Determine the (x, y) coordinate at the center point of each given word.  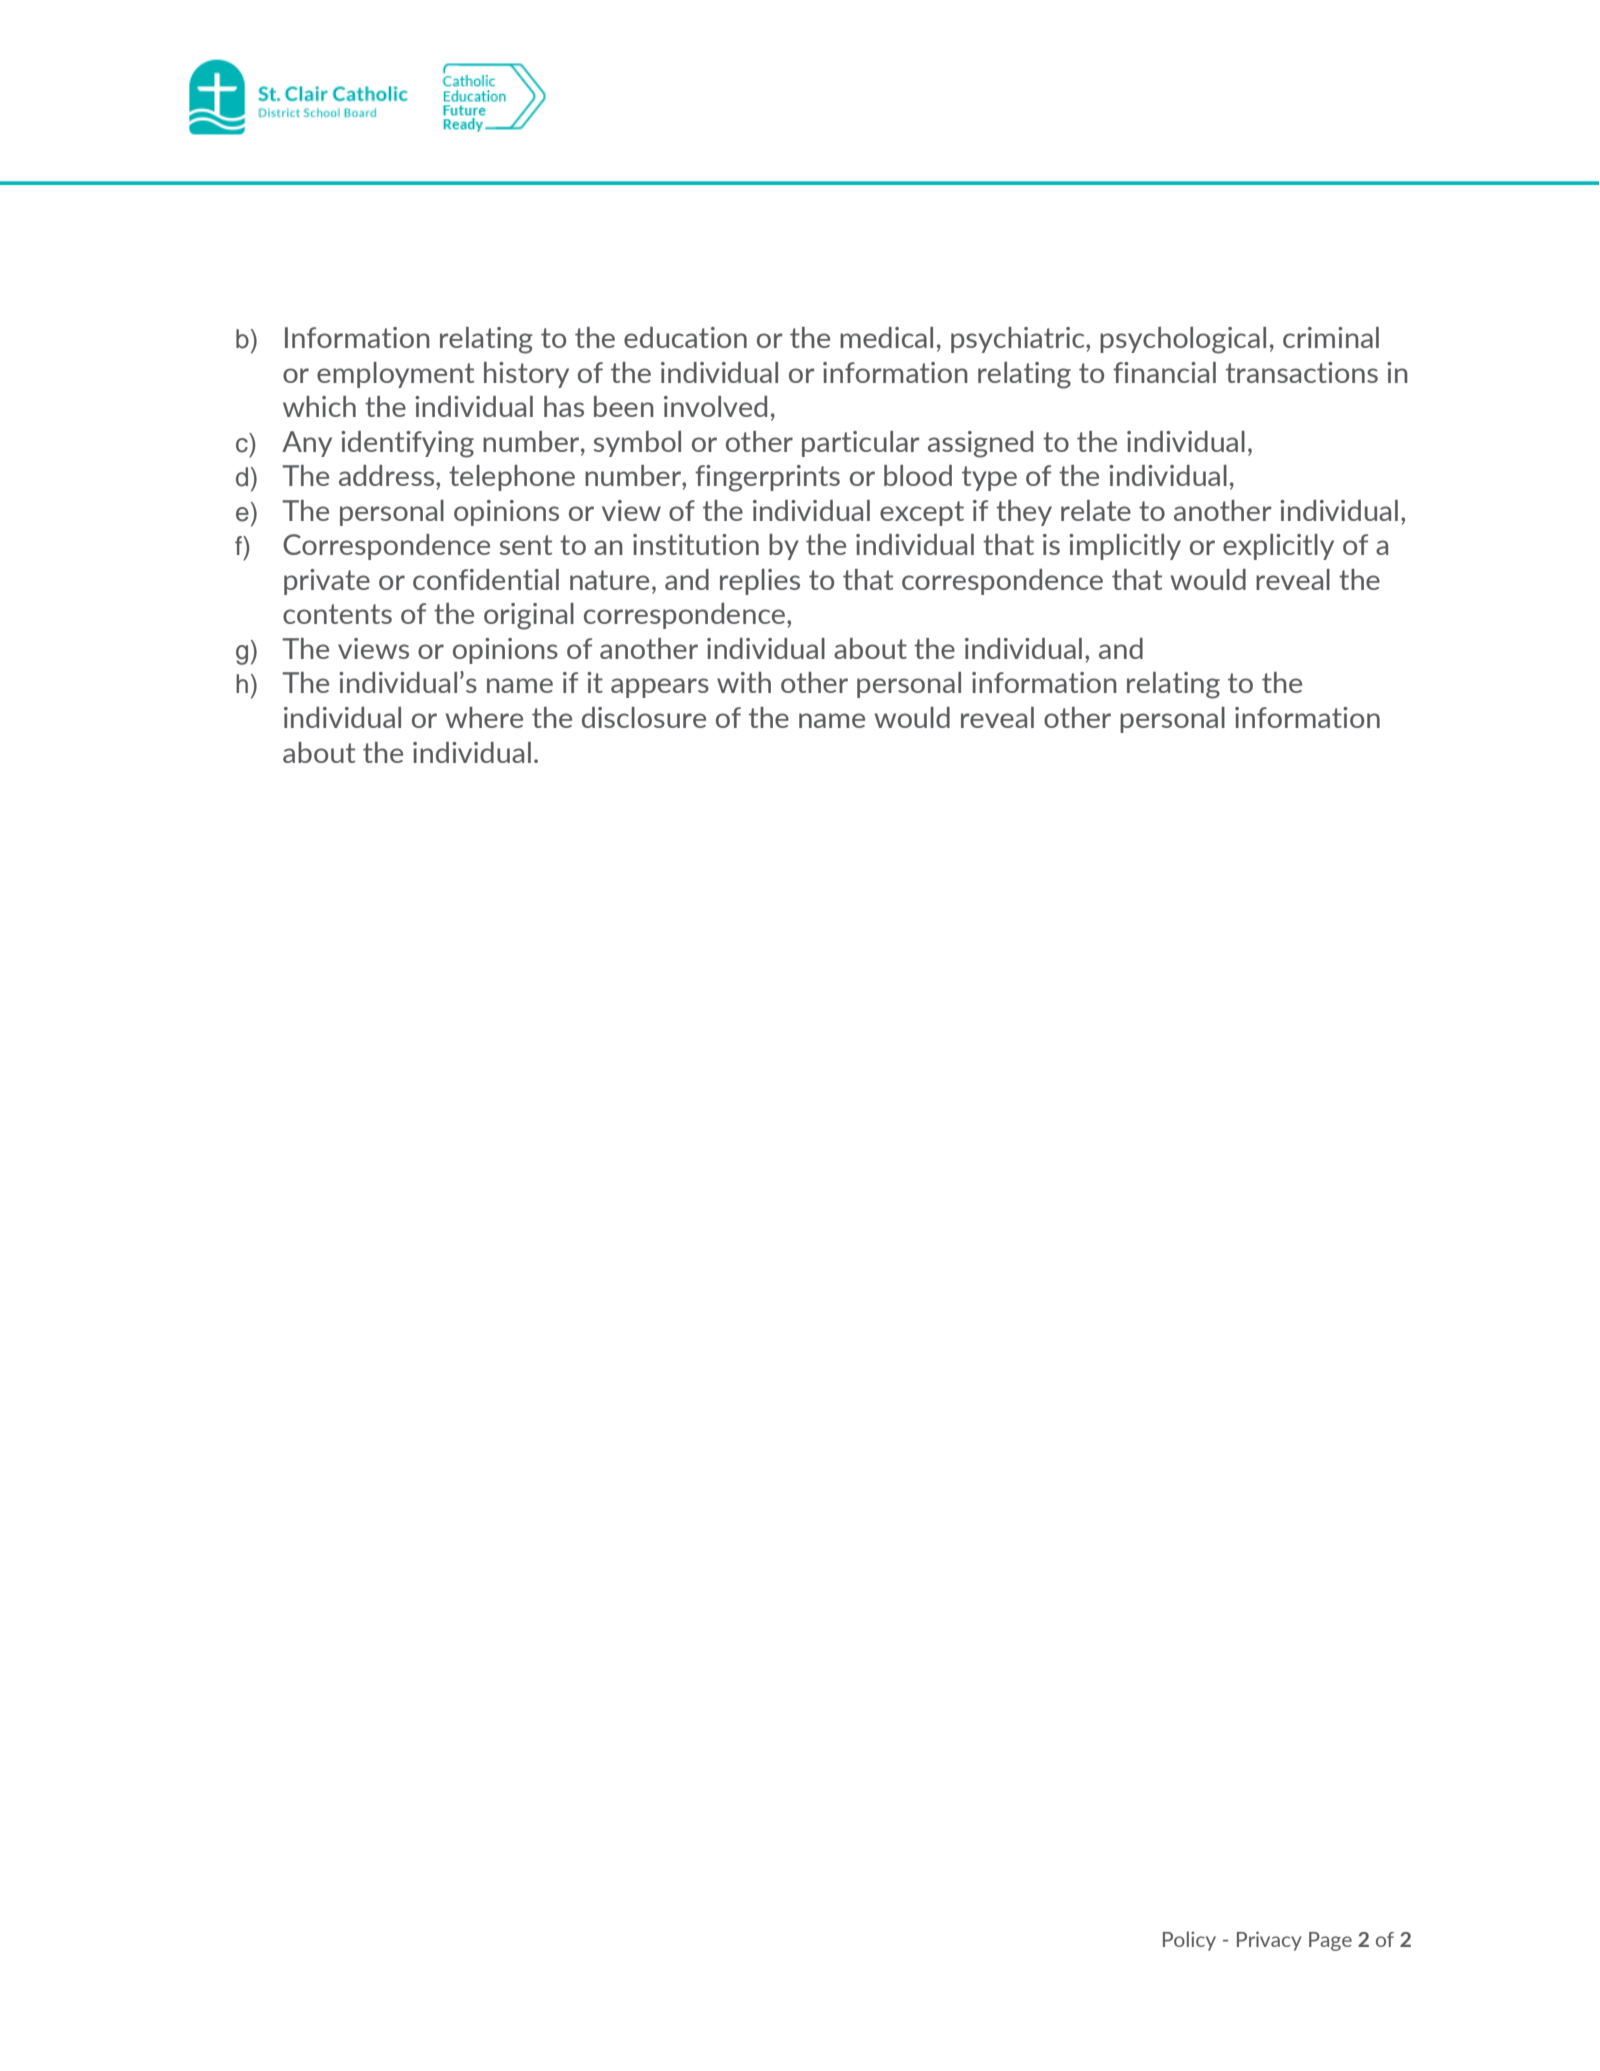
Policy (1189, 1941)
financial (1164, 372)
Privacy (1269, 1941)
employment (395, 375)
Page (1330, 1941)
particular (861, 444)
